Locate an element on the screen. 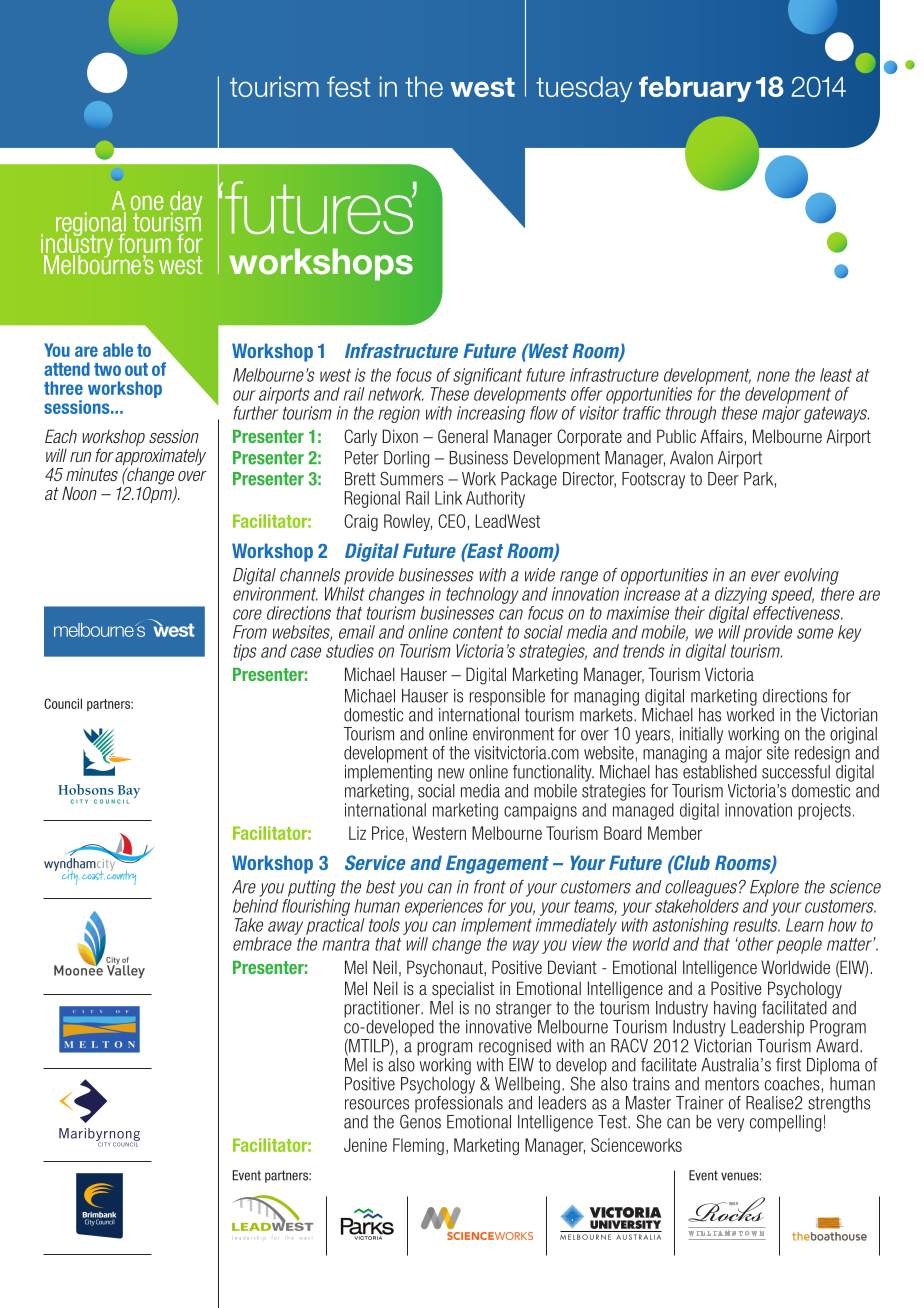 This screenshot has height=1308, width=924. compelling is located at coordinates (785, 1123).
